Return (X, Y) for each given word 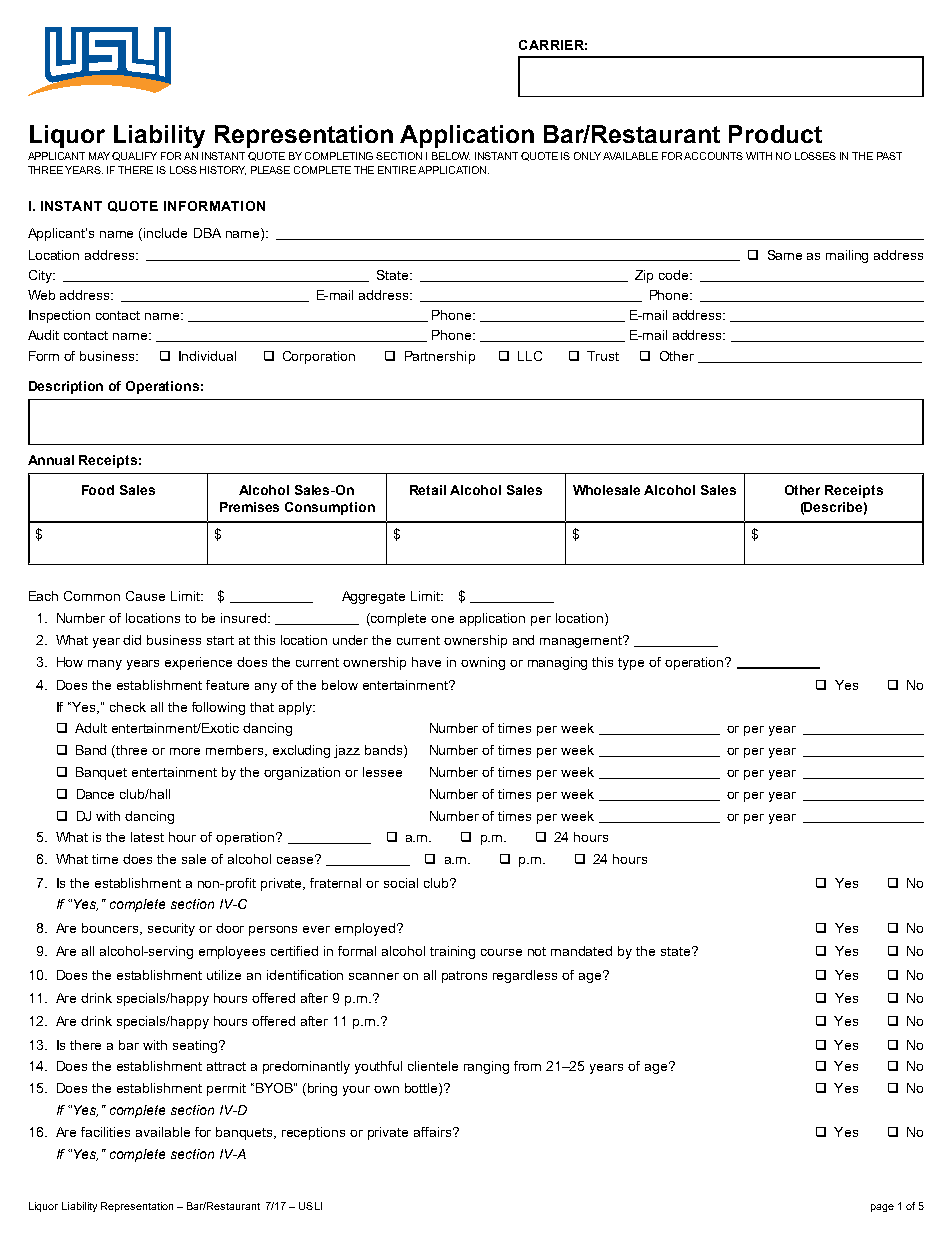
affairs (434, 1132)
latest (147, 837)
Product (775, 134)
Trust (603, 356)
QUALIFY (134, 156)
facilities (105, 1132)
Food (98, 490)
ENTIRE (397, 170)
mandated (581, 951)
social (401, 883)
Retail (428, 490)
